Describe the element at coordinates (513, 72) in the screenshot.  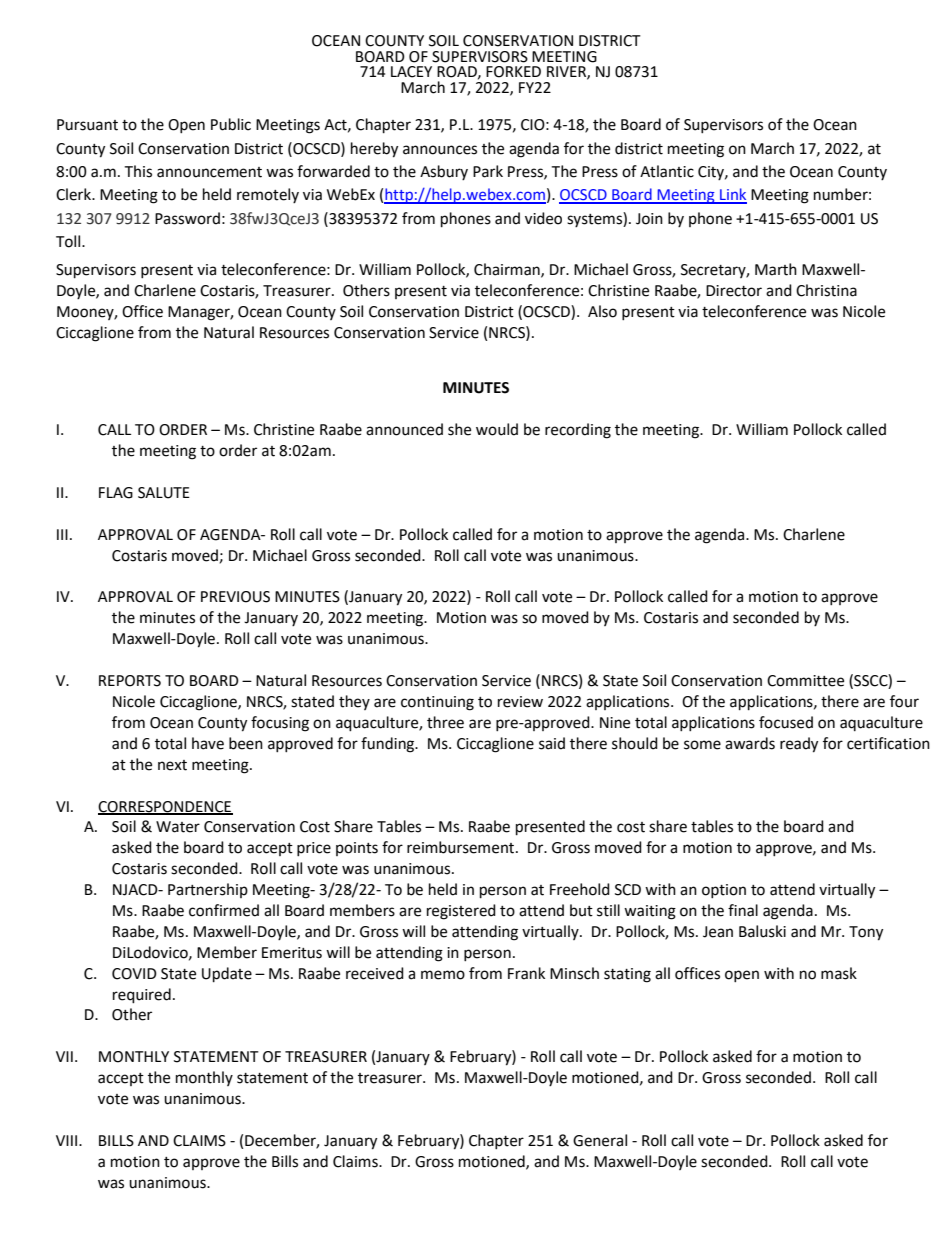
I see `FORKED` at that location.
